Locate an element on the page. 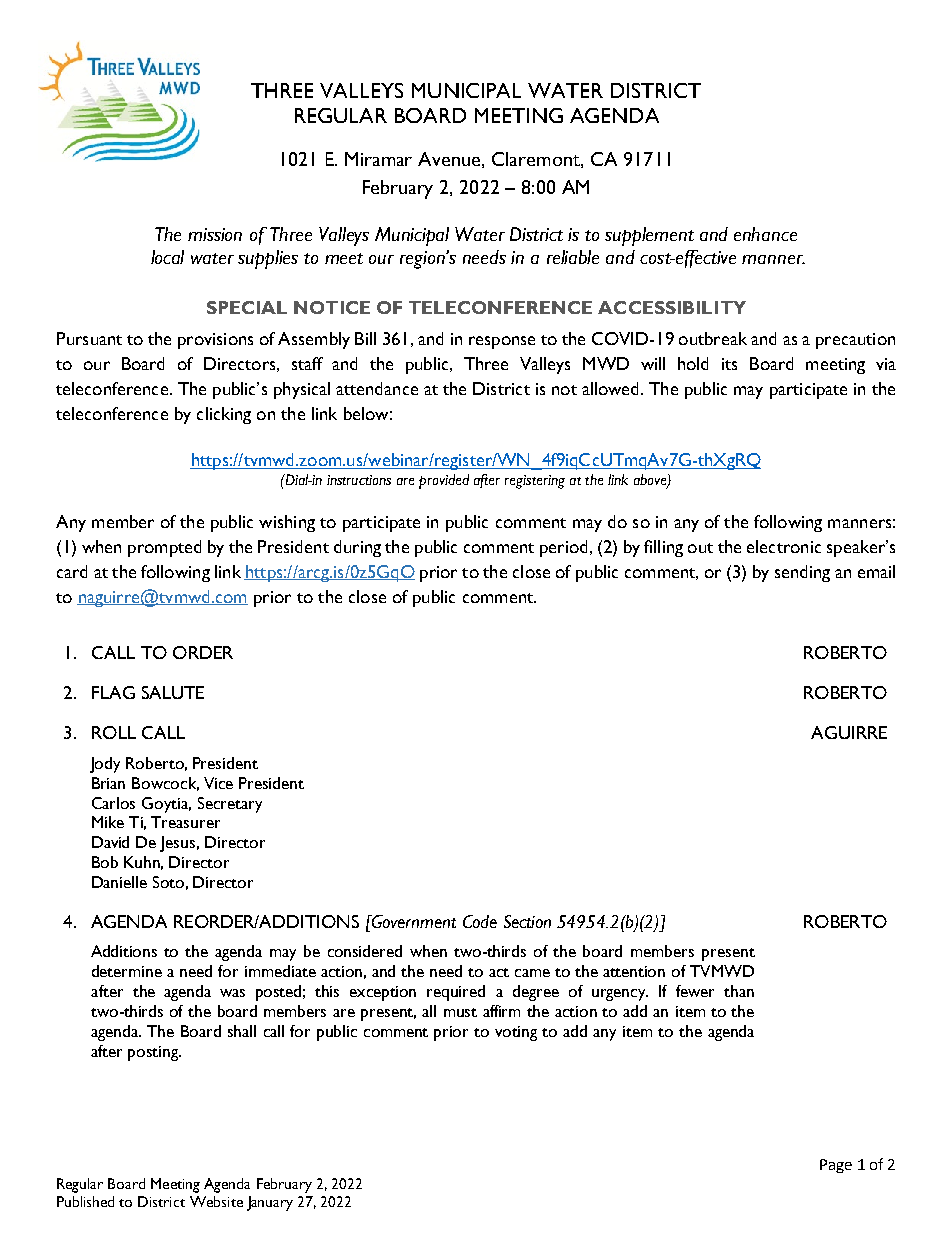 This image has height=1233, width=952. required is located at coordinates (456, 993).
